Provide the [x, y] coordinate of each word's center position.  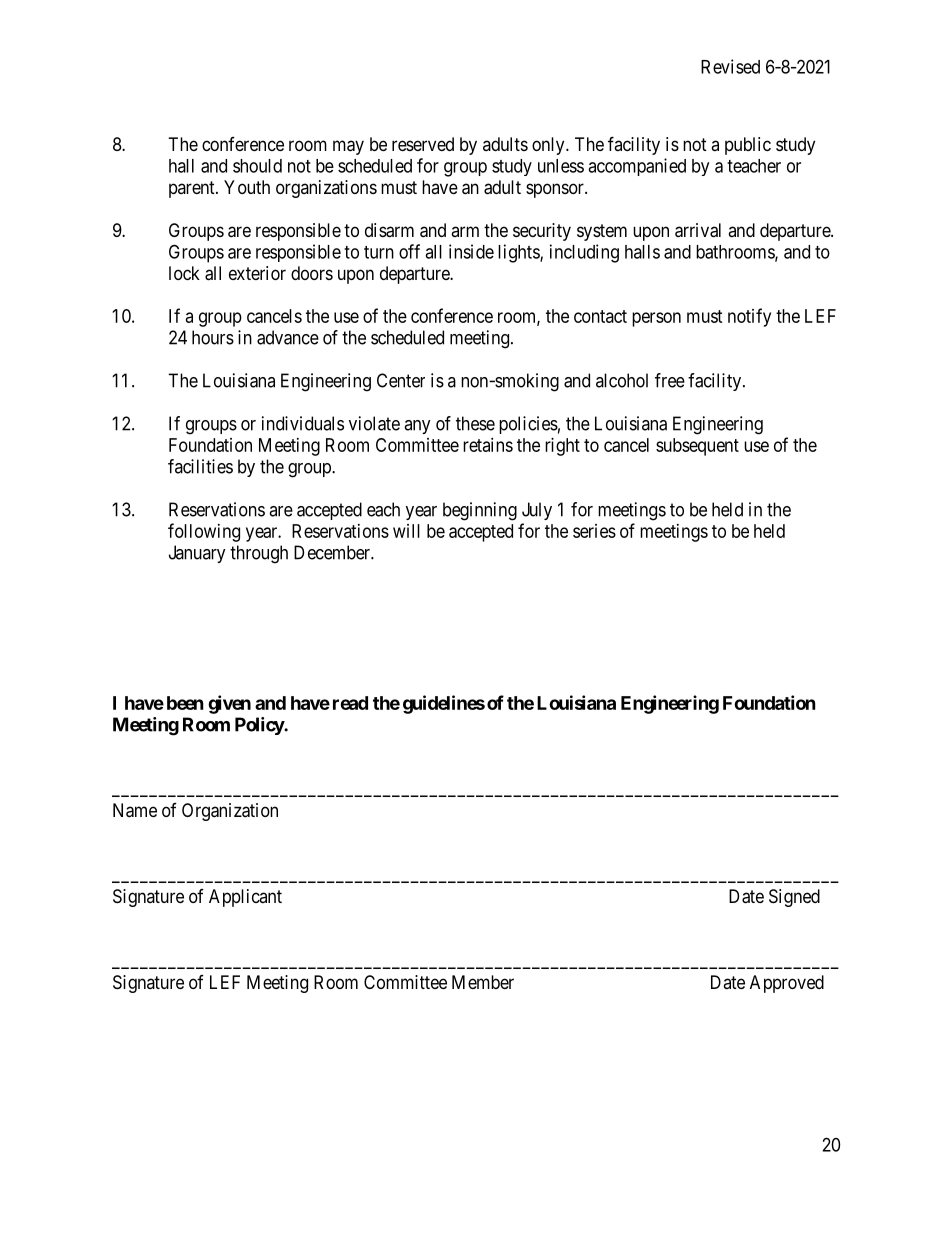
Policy [260, 726]
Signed [794, 898]
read [350, 703]
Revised [730, 66]
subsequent [697, 447]
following [204, 532]
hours [213, 337]
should [257, 166]
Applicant [245, 898]
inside [471, 251]
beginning [480, 511]
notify [749, 317]
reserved [423, 144]
